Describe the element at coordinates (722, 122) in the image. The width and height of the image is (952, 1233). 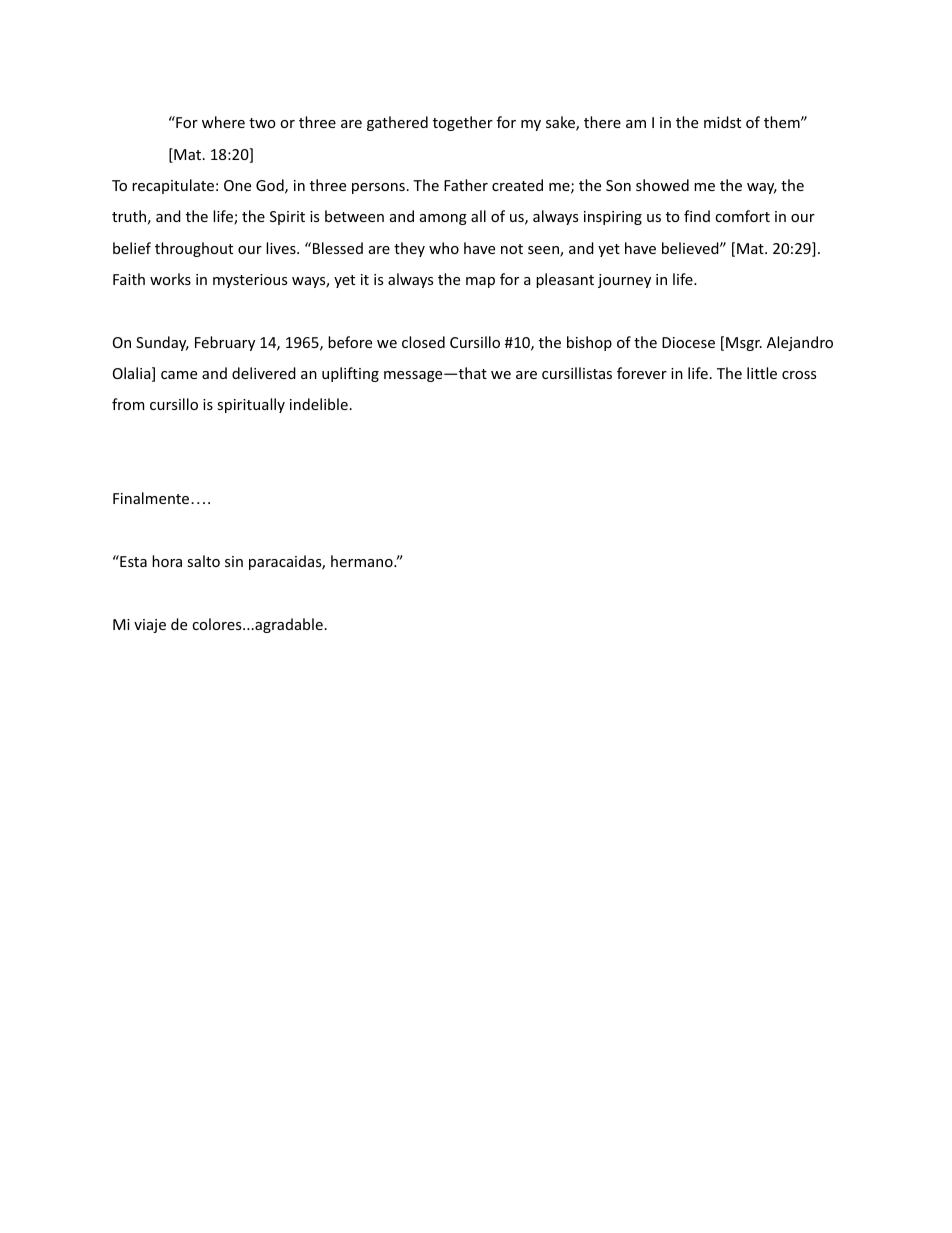
I see `midst` at that location.
